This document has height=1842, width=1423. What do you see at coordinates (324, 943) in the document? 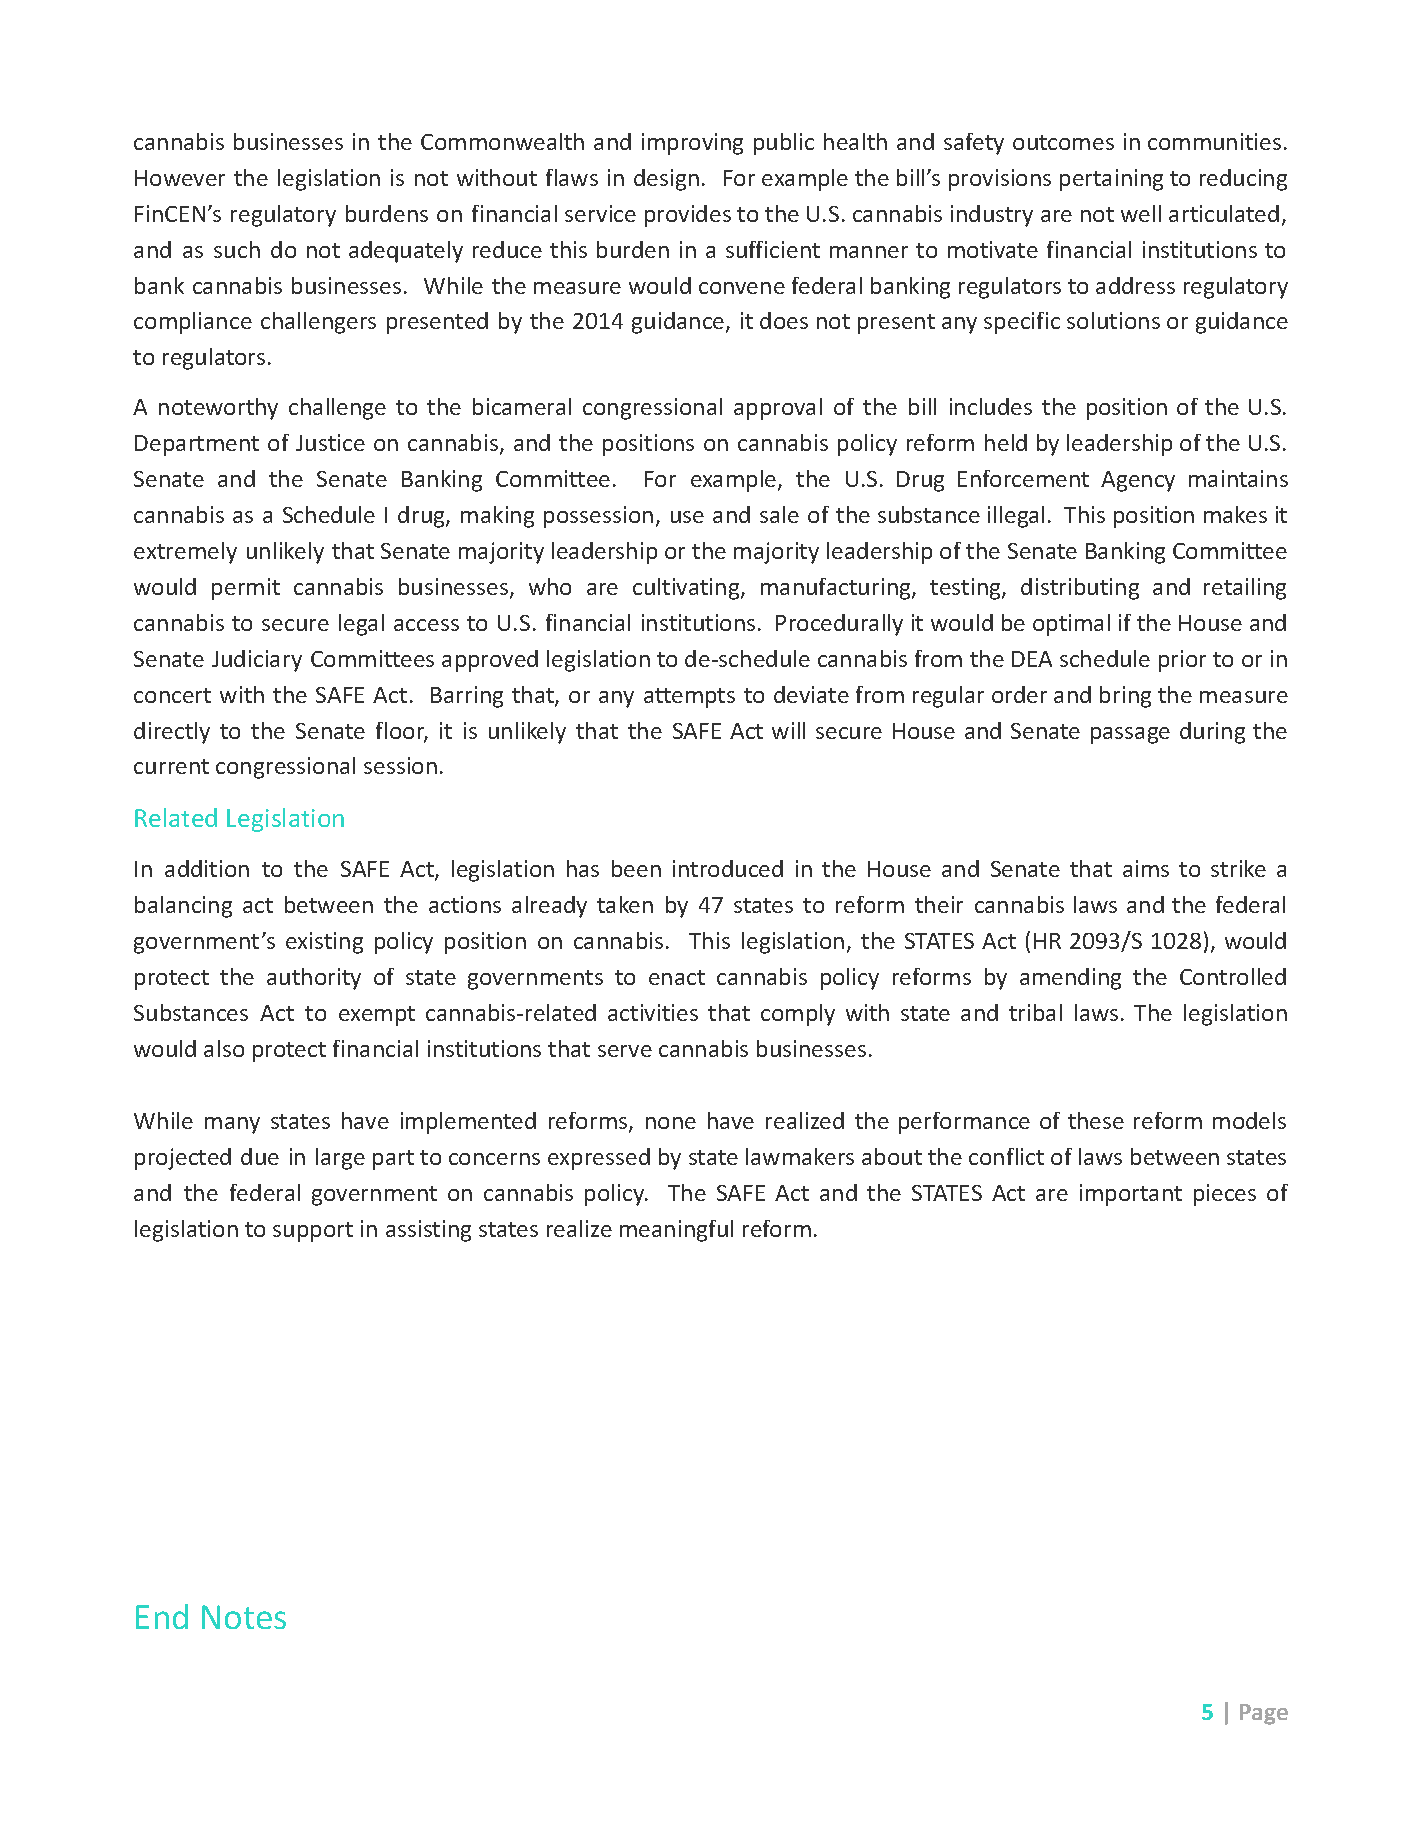
I see `existing` at bounding box center [324, 943].
